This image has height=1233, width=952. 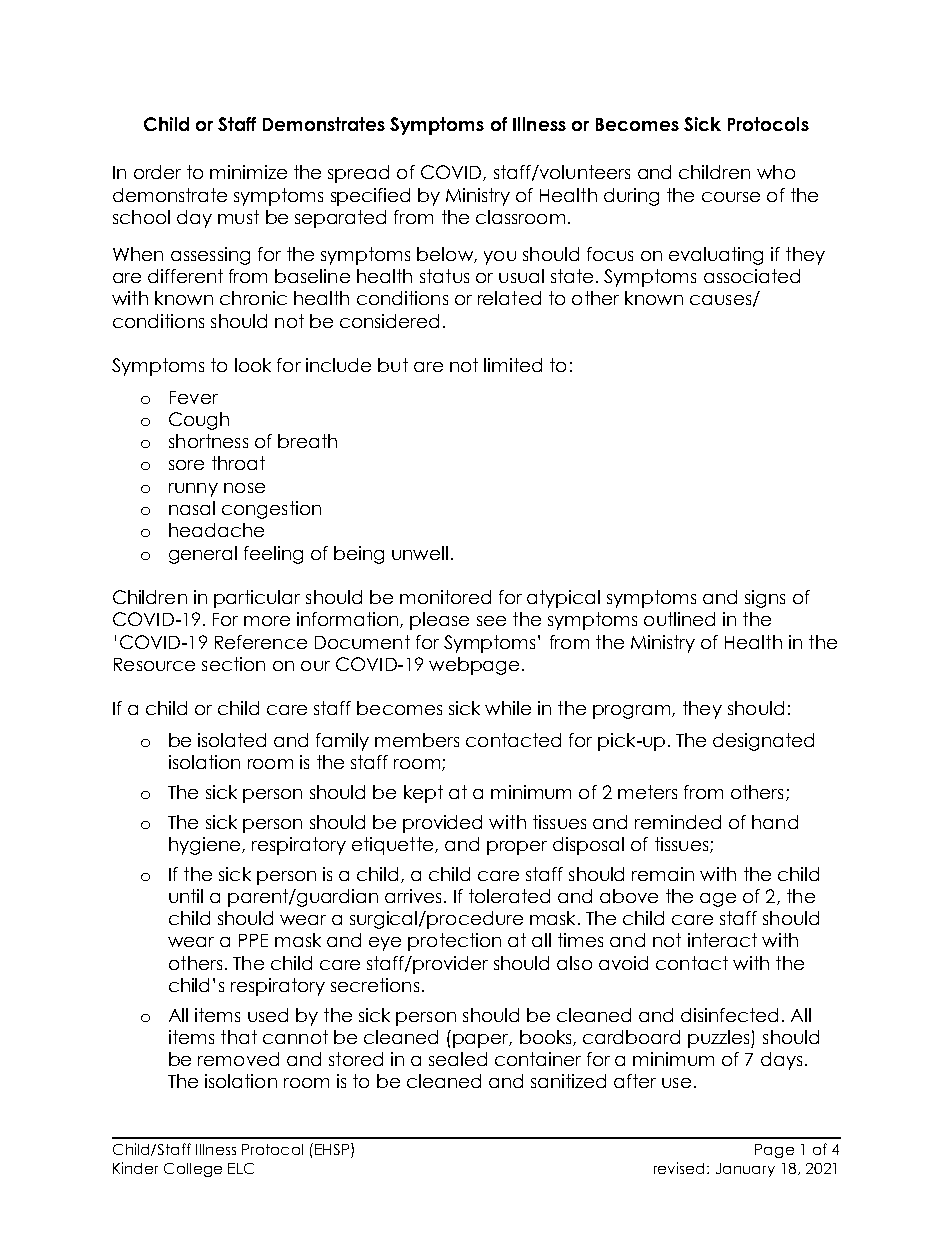 What do you see at coordinates (238, 217) in the image?
I see `must` at bounding box center [238, 217].
